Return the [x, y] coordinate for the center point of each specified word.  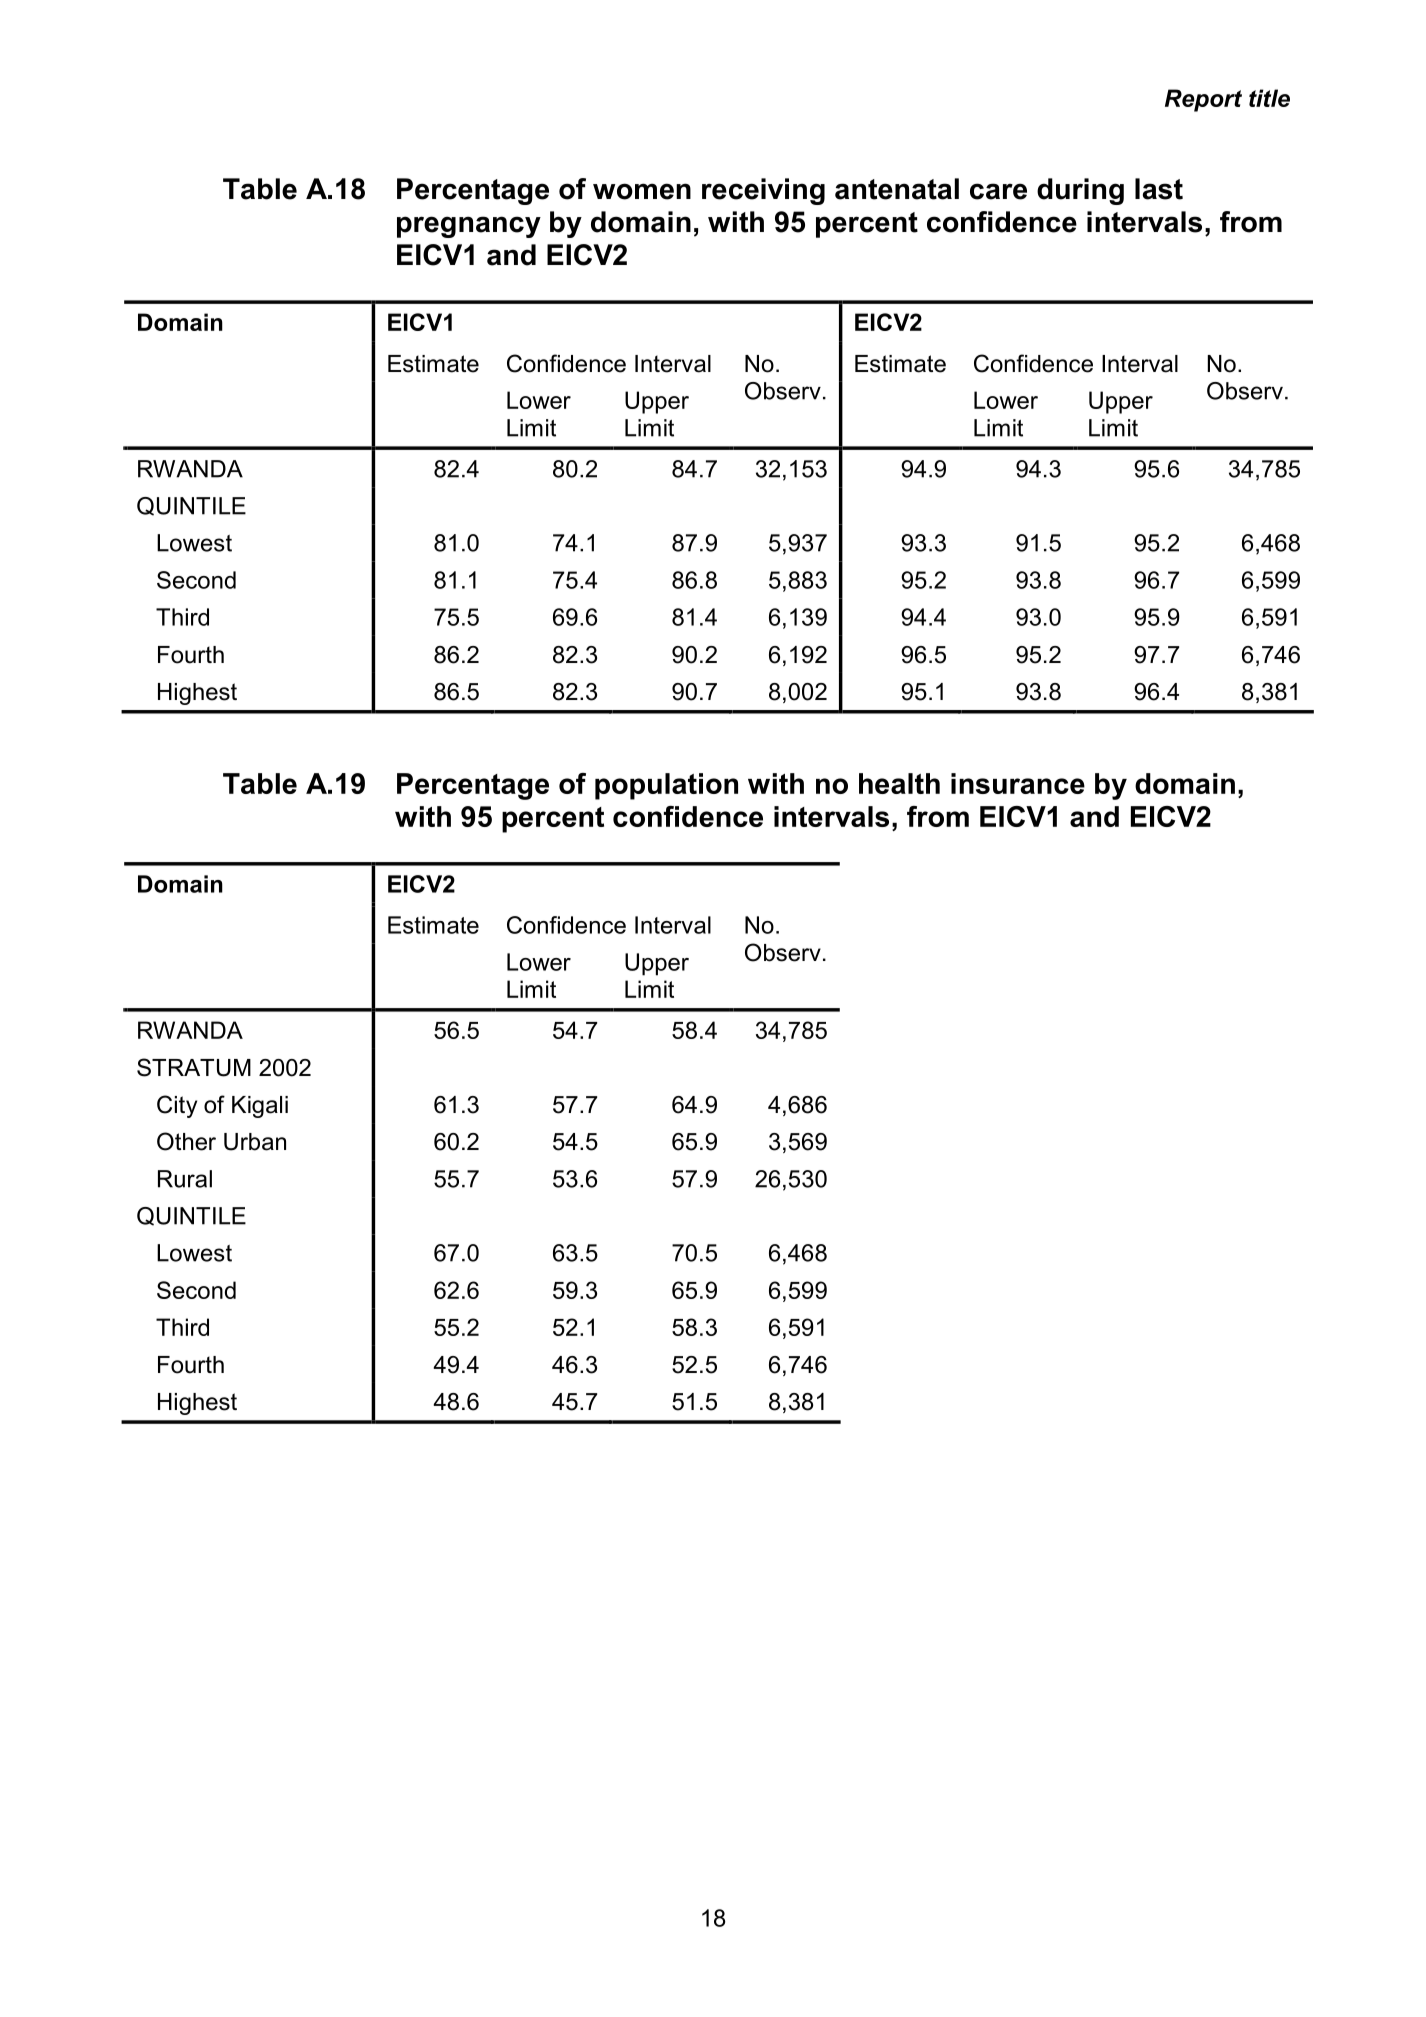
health [899, 783]
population [666, 786]
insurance [1018, 783]
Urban [255, 1142]
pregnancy [469, 227]
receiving [763, 191]
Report [1203, 100]
